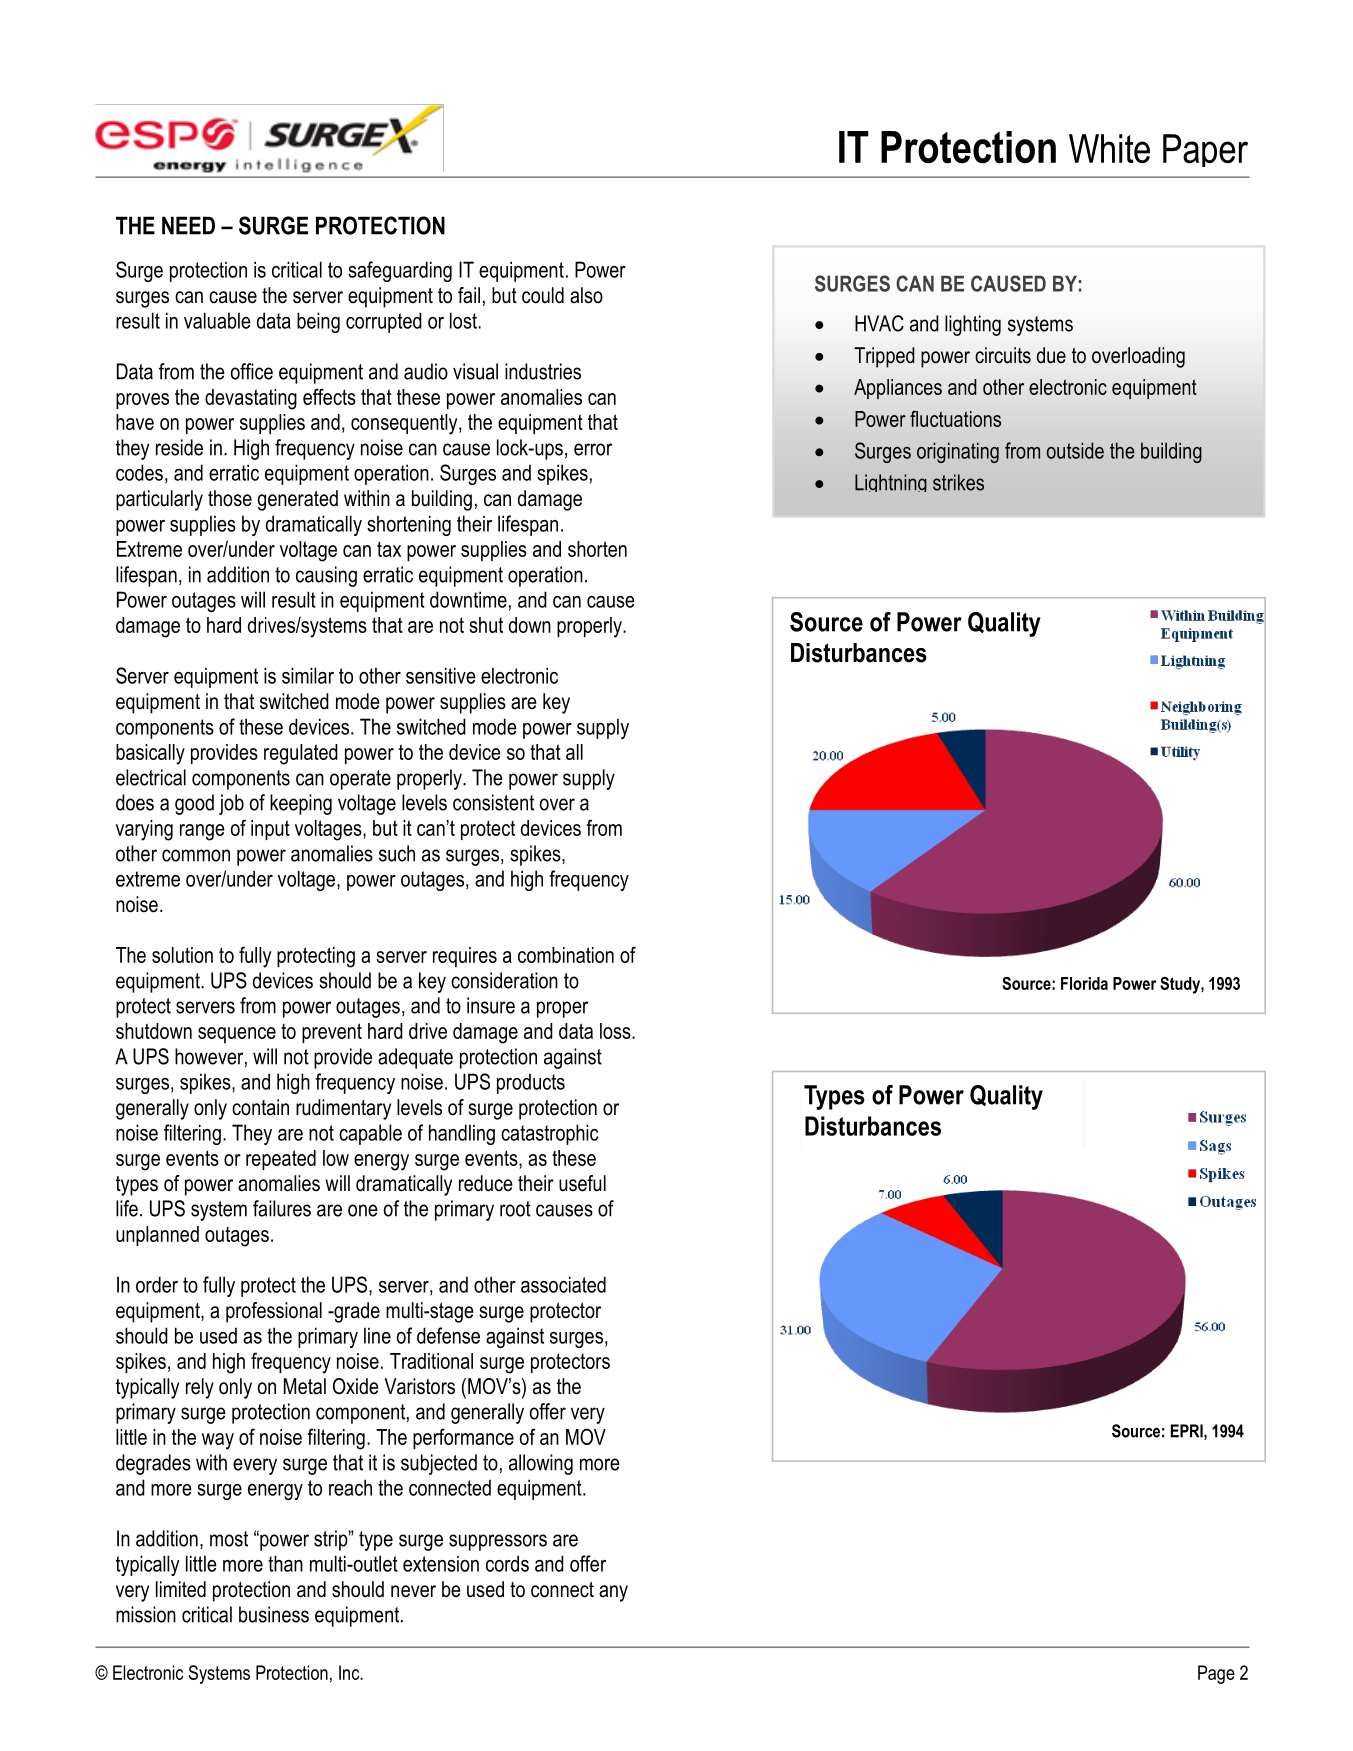  What do you see at coordinates (308, 675) in the page?
I see `similar` at bounding box center [308, 675].
